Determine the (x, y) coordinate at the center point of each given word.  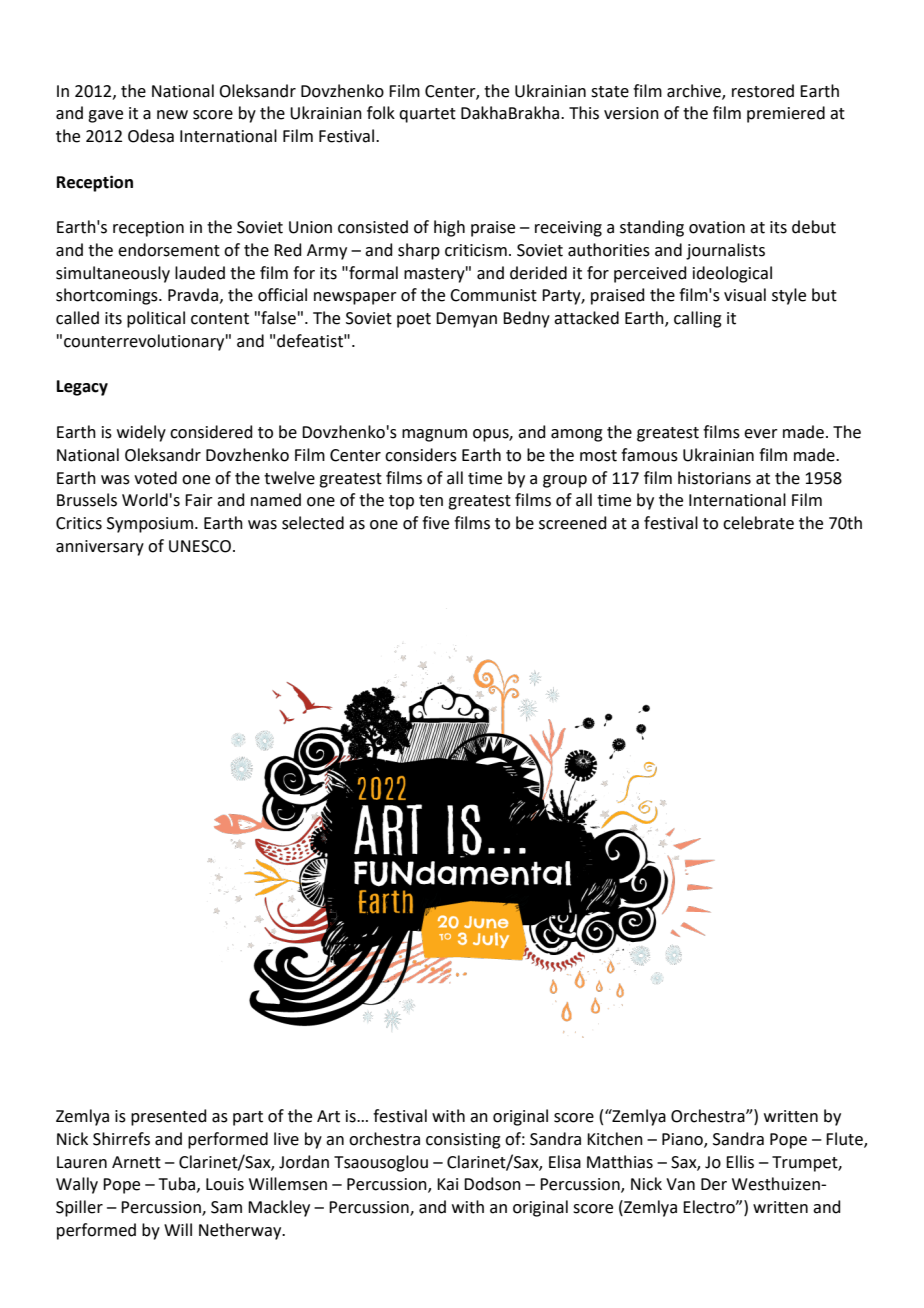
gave (105, 116)
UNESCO (200, 546)
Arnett (136, 1162)
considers (421, 455)
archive (695, 91)
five (435, 523)
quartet (427, 115)
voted (155, 478)
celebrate (758, 523)
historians (714, 478)
